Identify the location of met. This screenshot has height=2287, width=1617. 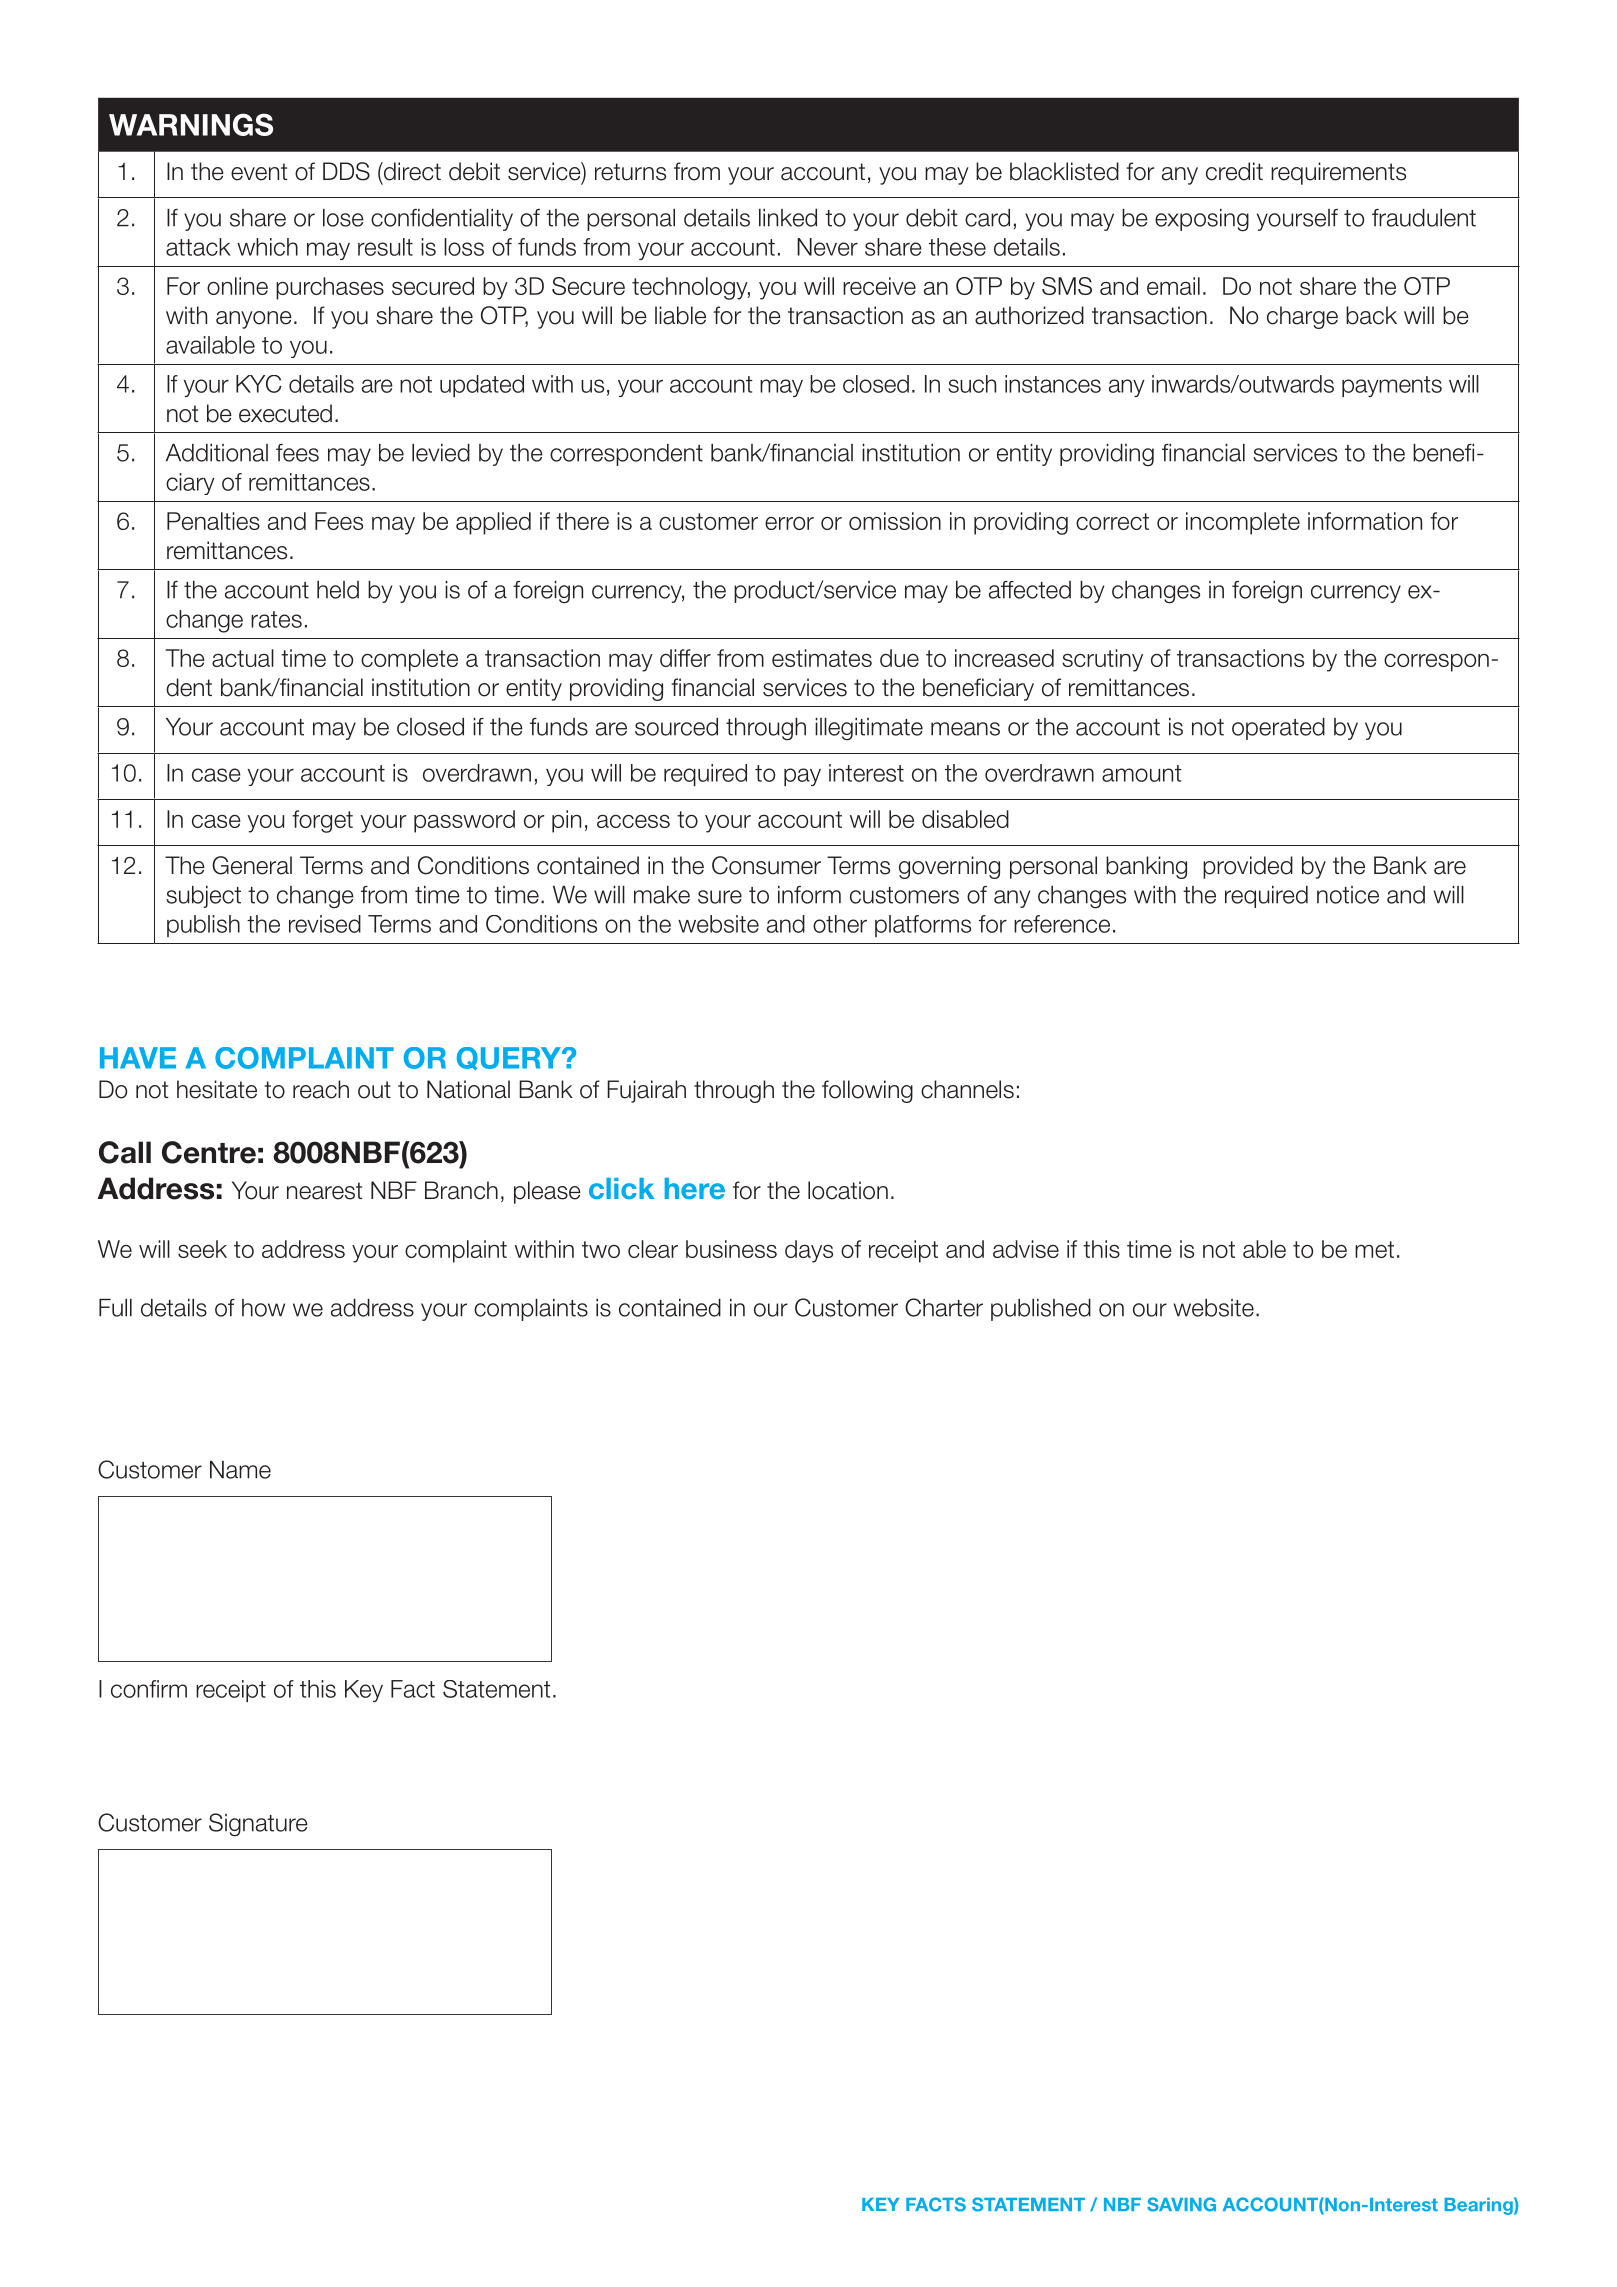
(1374, 1249).
